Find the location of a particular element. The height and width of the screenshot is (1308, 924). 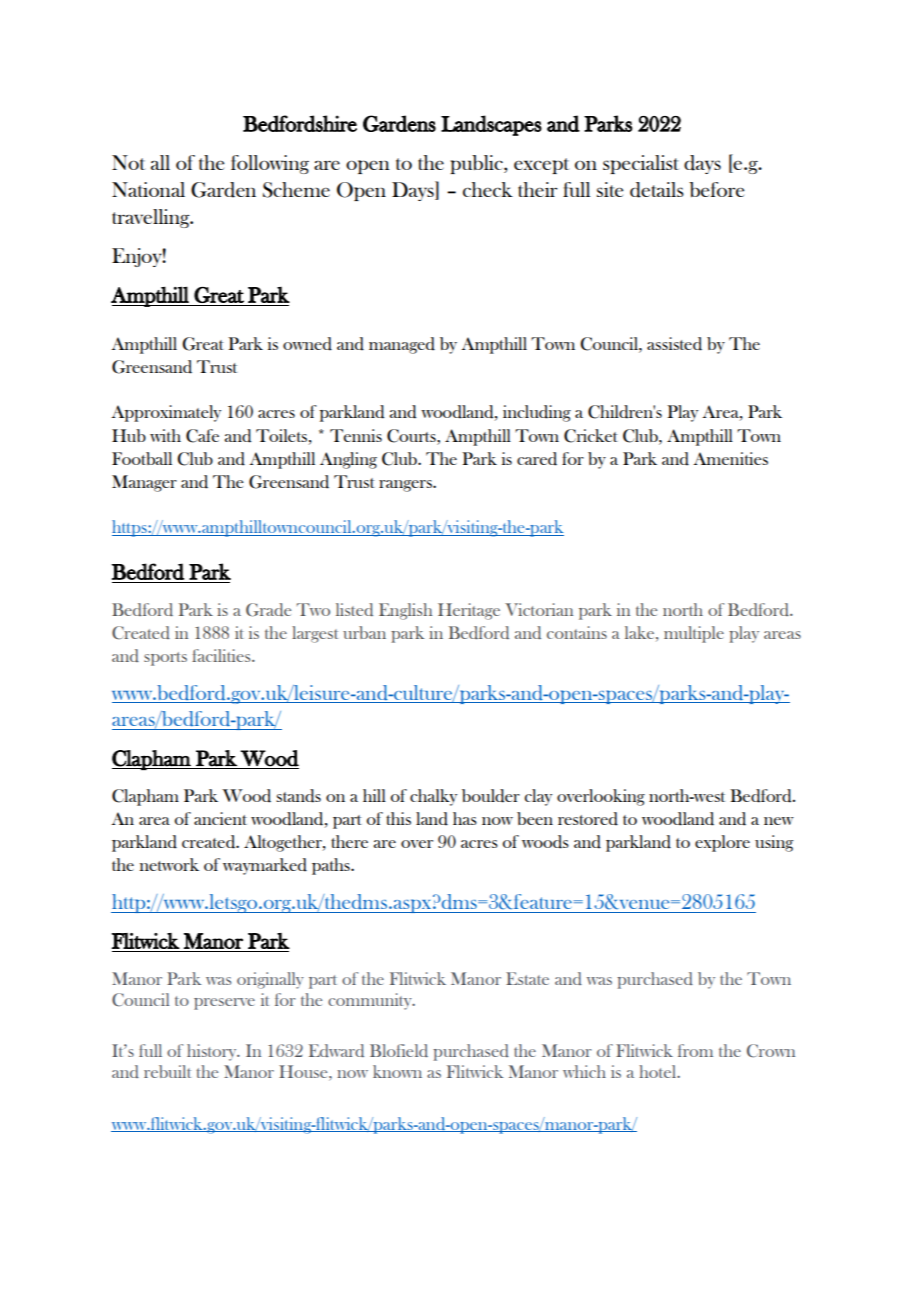

National is located at coordinates (148, 189).
